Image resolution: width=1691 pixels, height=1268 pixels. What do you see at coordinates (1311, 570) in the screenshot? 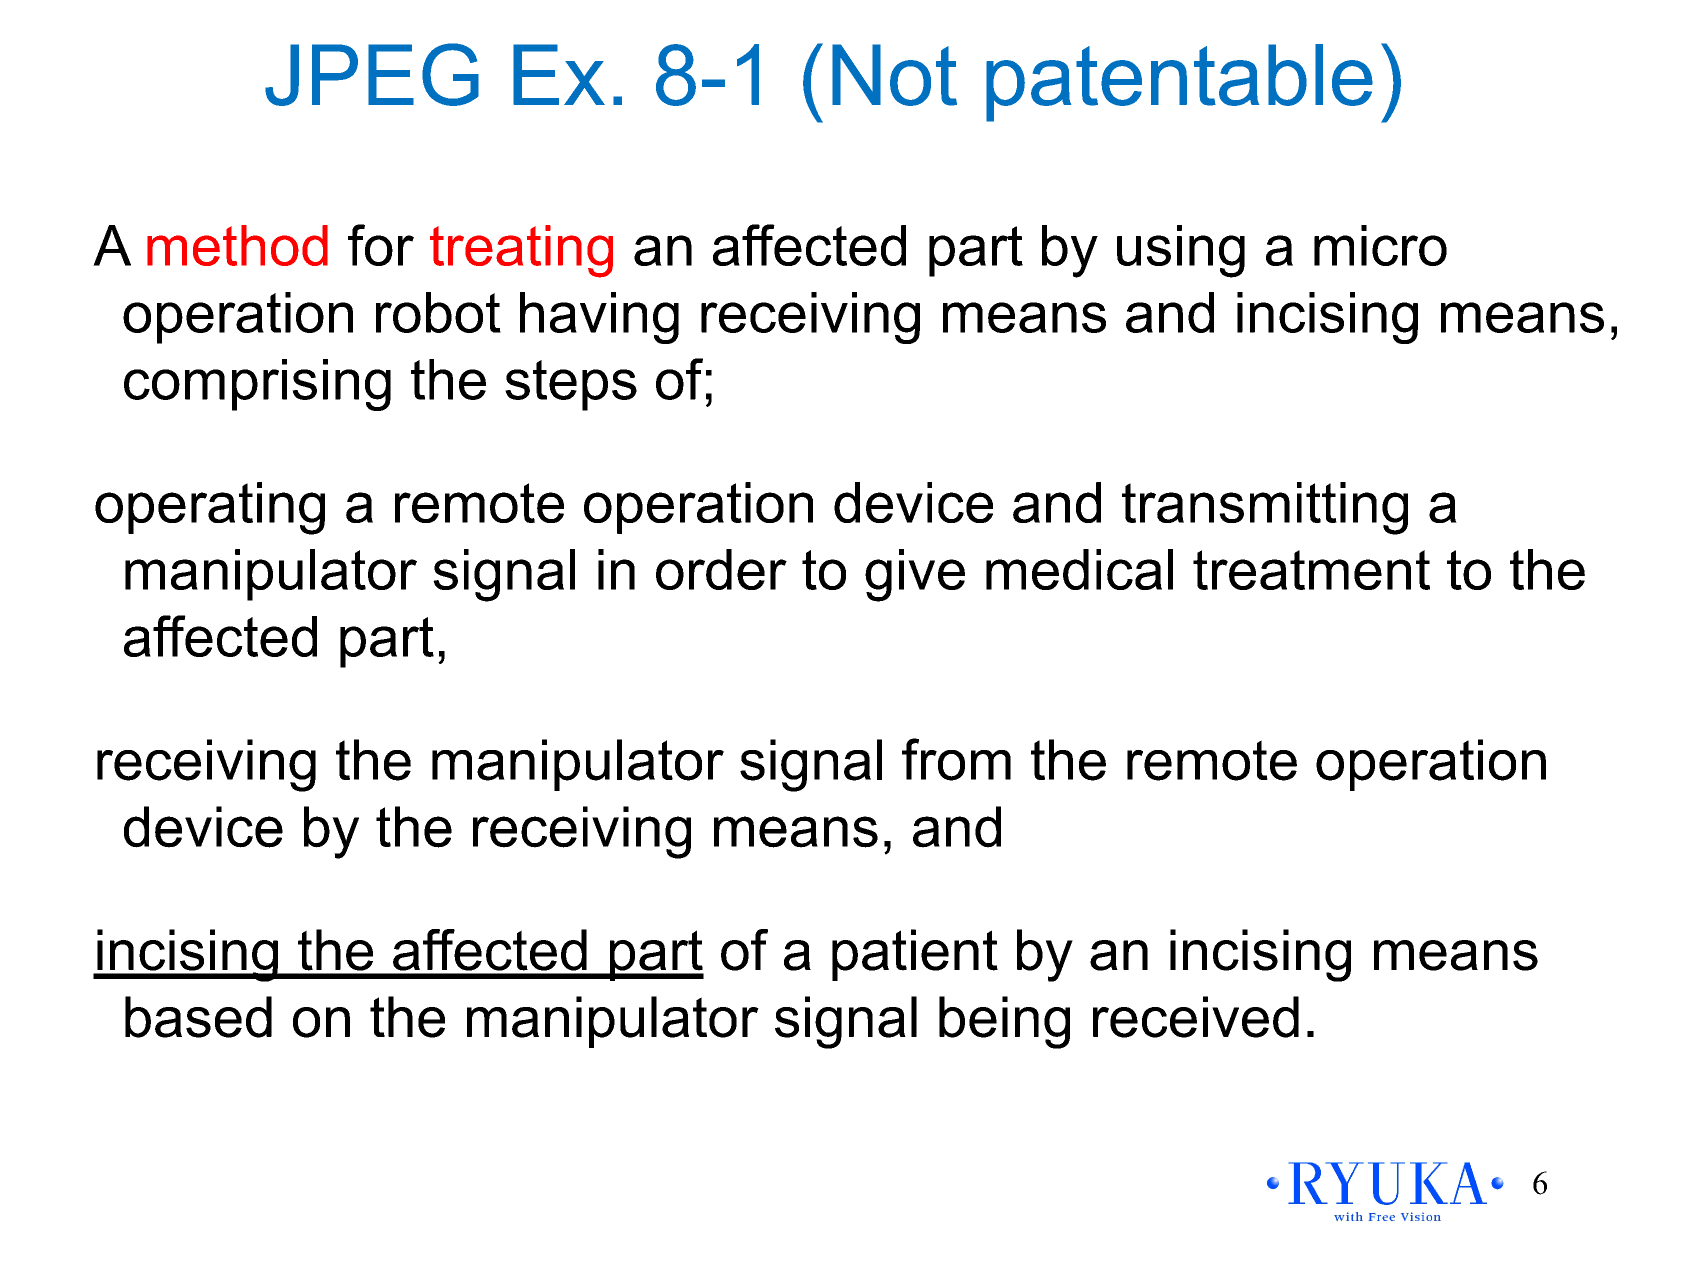
I see `treatment` at bounding box center [1311, 570].
